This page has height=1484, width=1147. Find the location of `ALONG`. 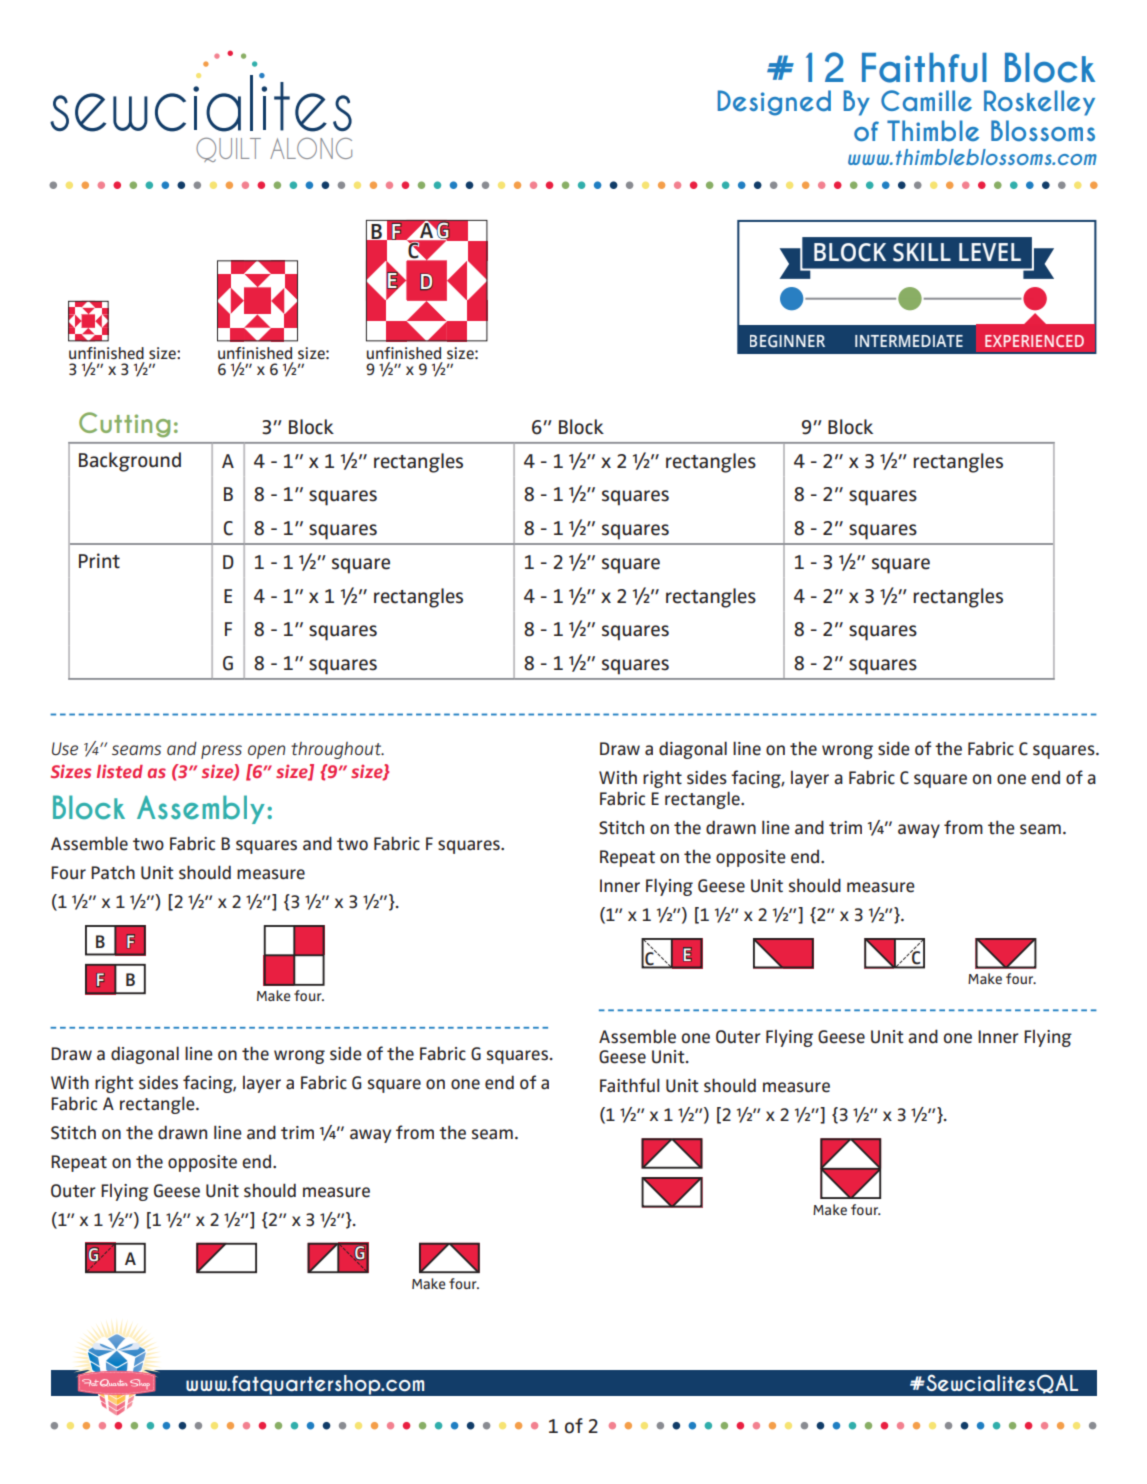

ALONG is located at coordinates (311, 148).
